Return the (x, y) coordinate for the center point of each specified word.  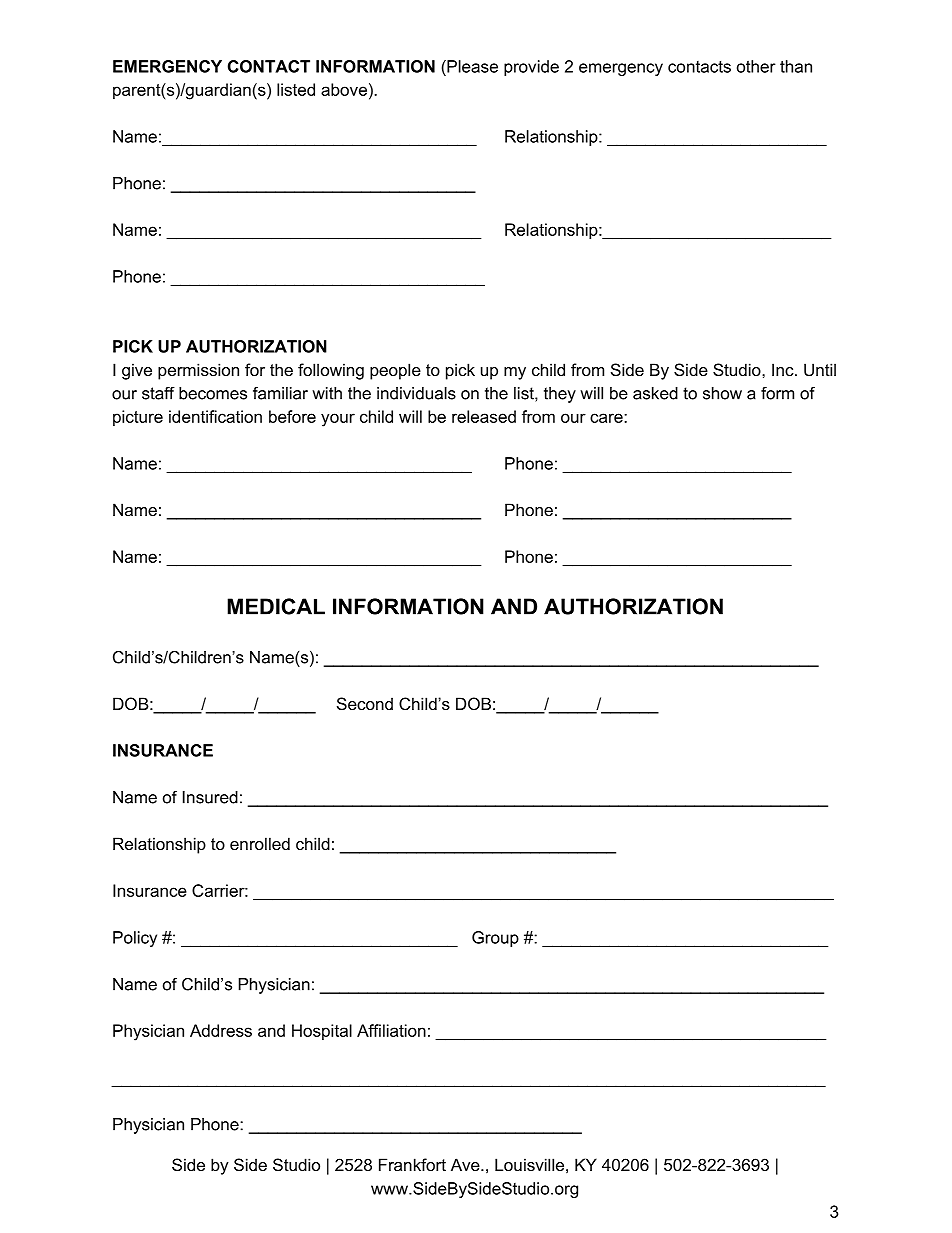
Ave (466, 1164)
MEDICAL (276, 606)
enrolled (260, 843)
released (484, 416)
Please (471, 66)
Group (495, 939)
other (756, 66)
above (344, 89)
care (607, 418)
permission (198, 371)
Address (221, 1030)
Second (365, 703)
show (722, 393)
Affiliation (391, 1030)
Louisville (529, 1164)
